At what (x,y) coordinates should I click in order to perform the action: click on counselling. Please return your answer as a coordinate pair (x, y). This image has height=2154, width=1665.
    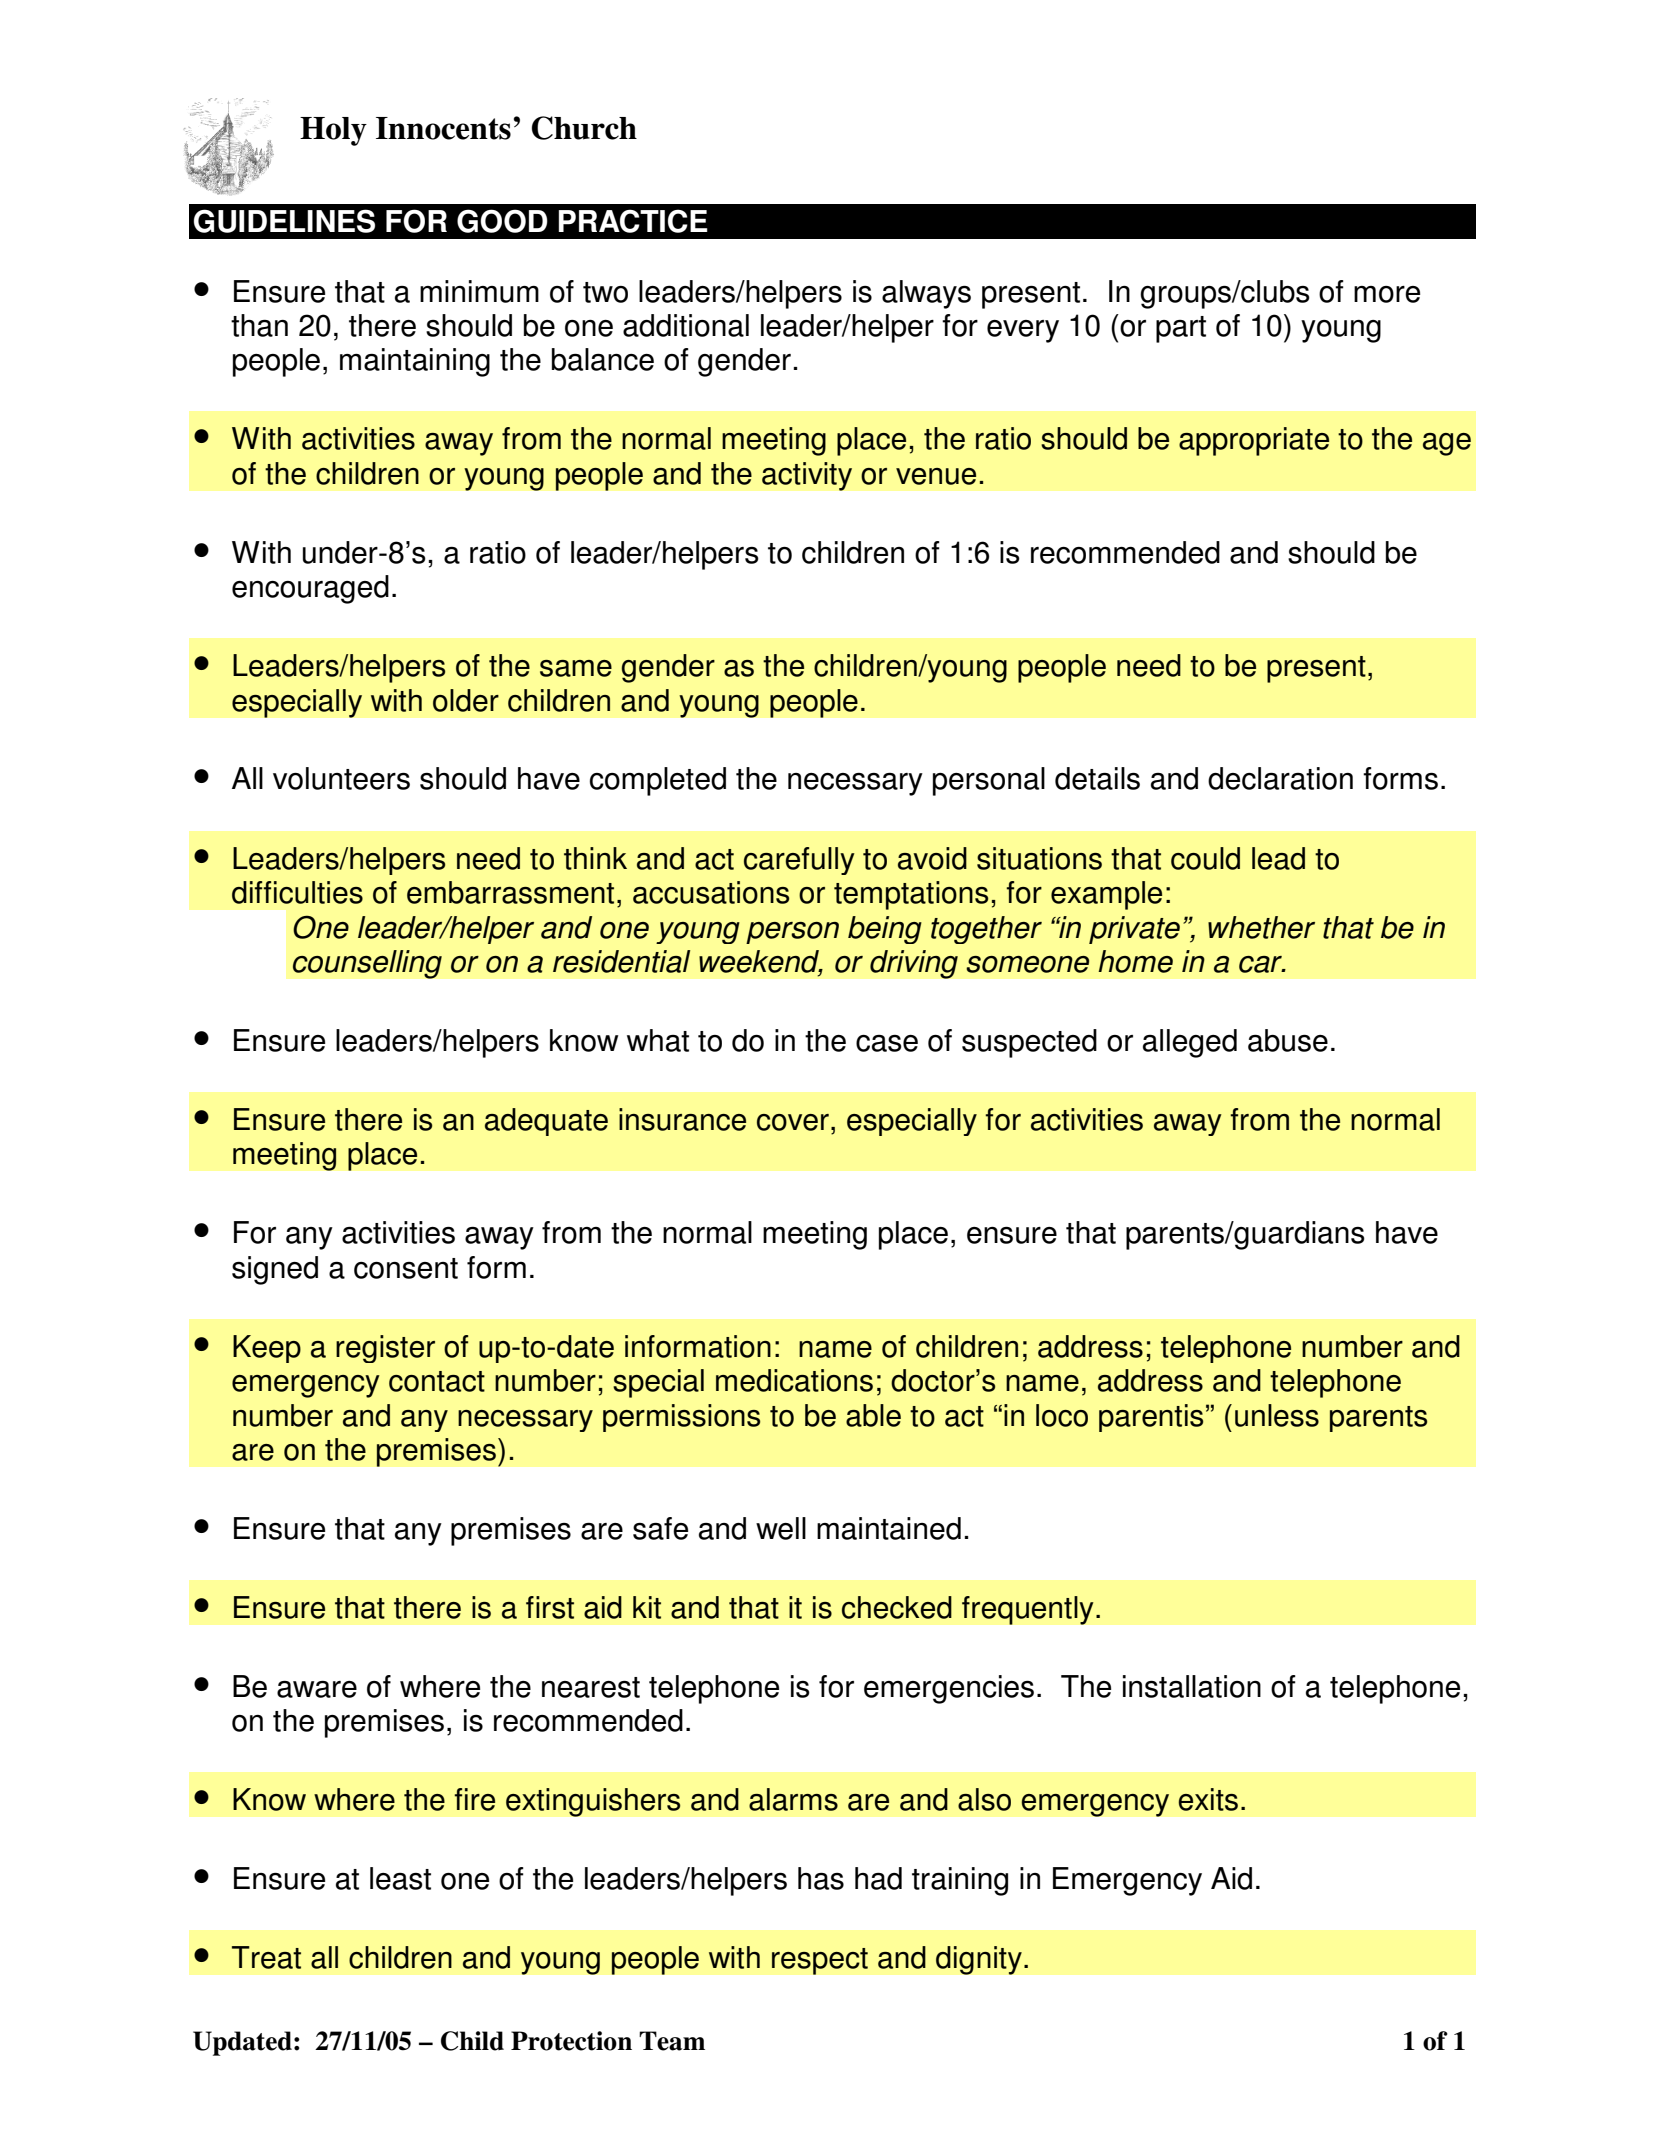
    Looking at the image, I should click on (367, 964).
